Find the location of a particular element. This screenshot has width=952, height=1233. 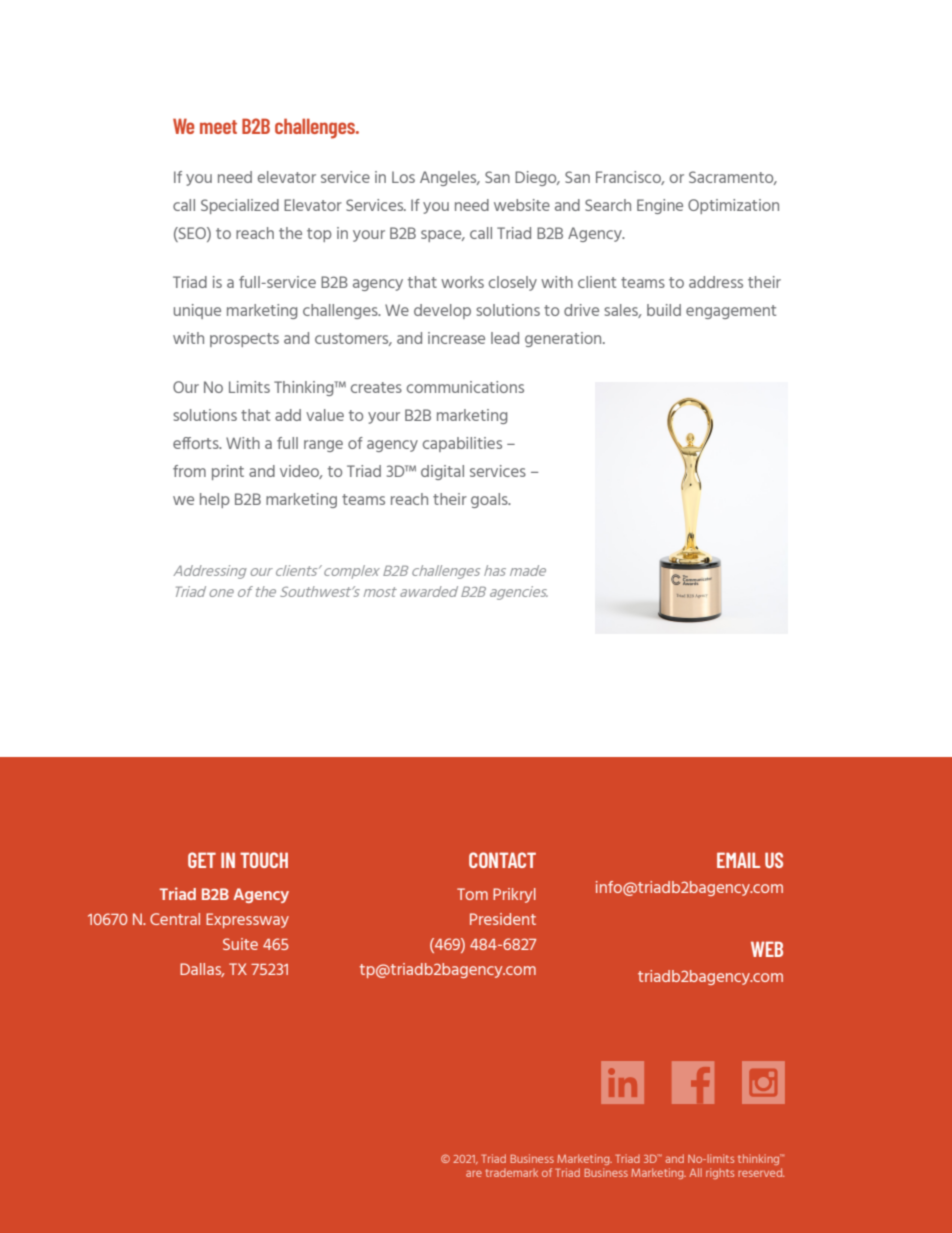

rights is located at coordinates (720, 1173).
